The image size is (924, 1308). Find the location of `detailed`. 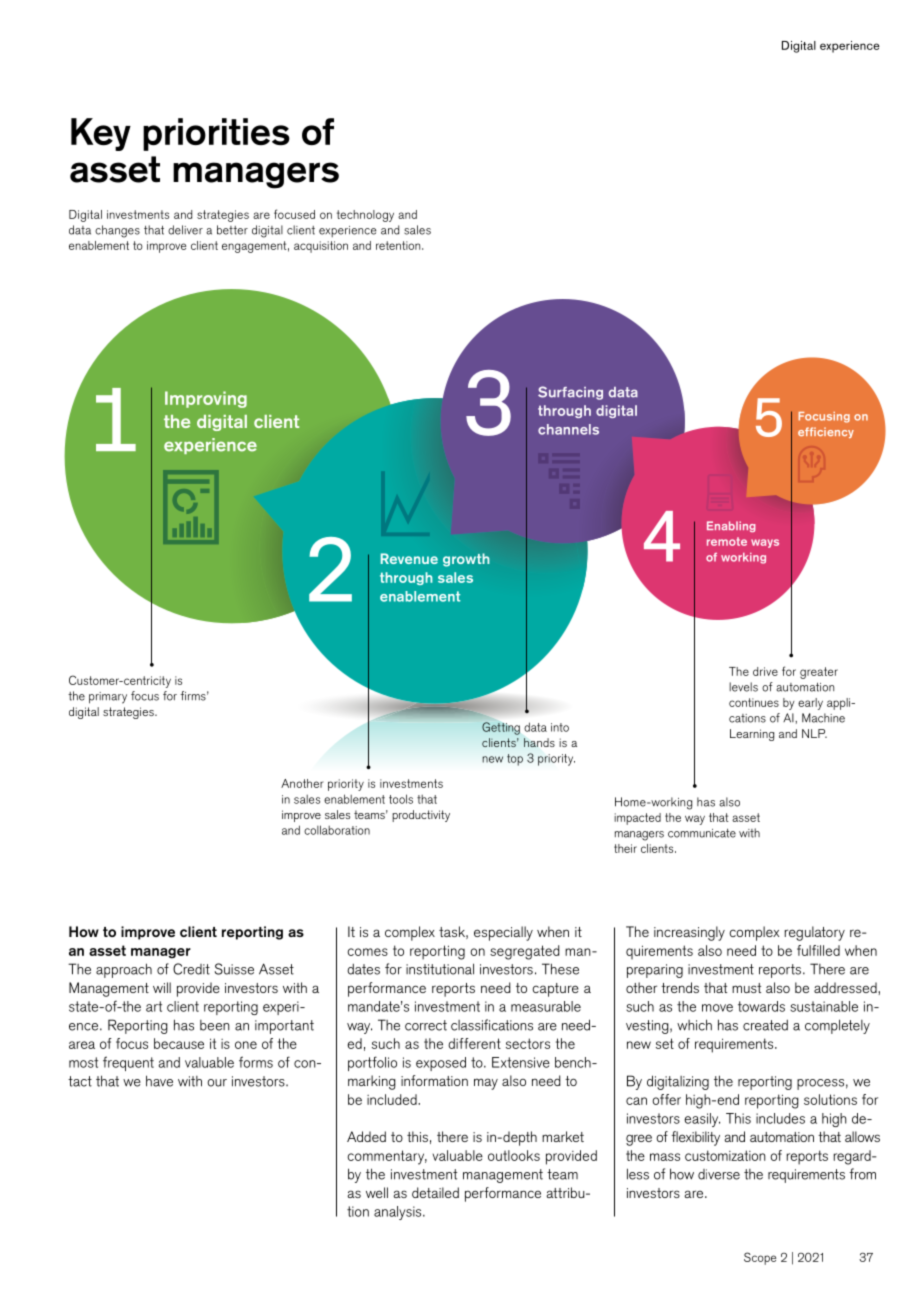

detailed is located at coordinates (435, 1192).
